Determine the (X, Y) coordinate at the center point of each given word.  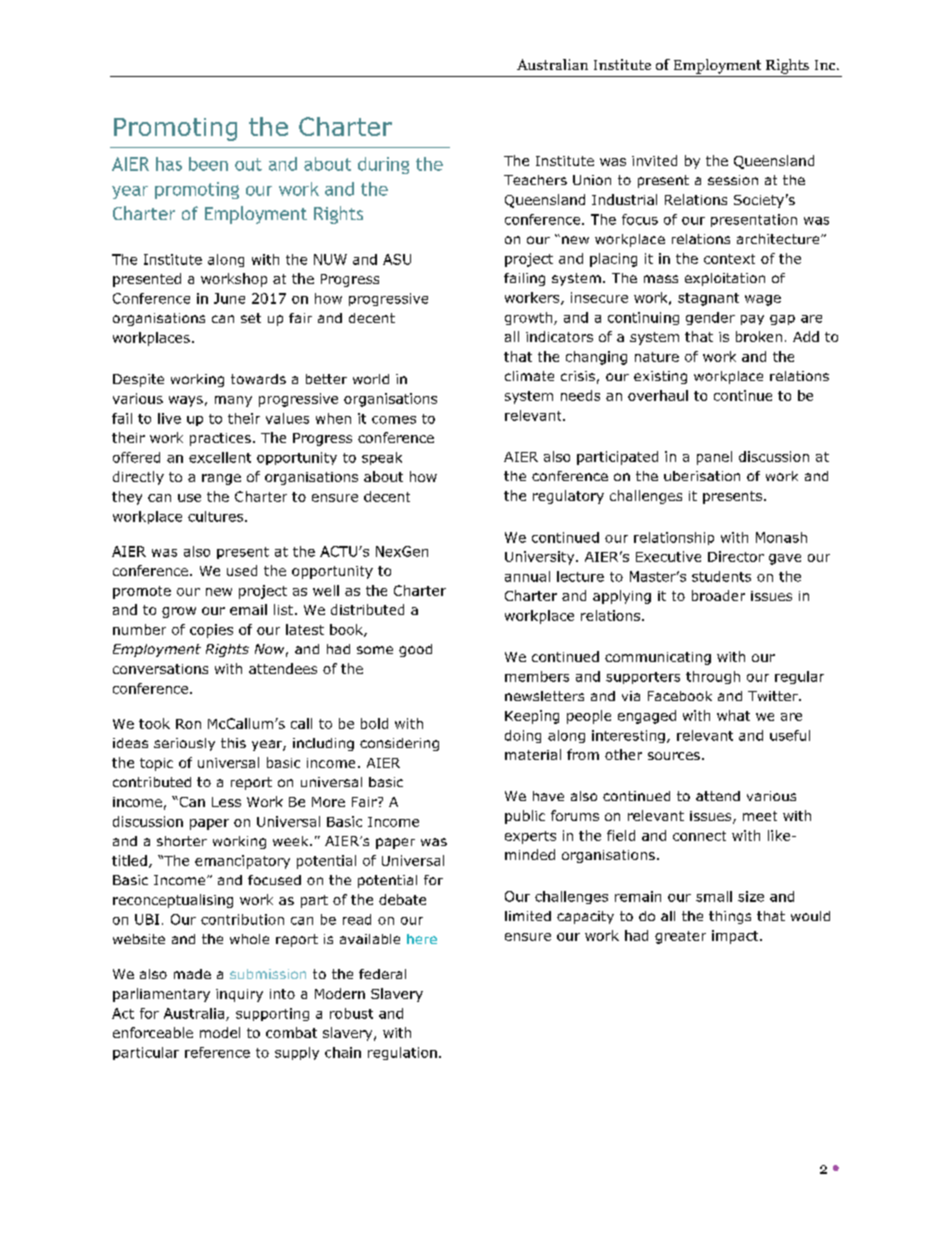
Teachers (535, 180)
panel (714, 458)
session (733, 180)
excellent (220, 457)
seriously (184, 744)
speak (382, 458)
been (208, 164)
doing (523, 736)
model (220, 1032)
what (733, 715)
